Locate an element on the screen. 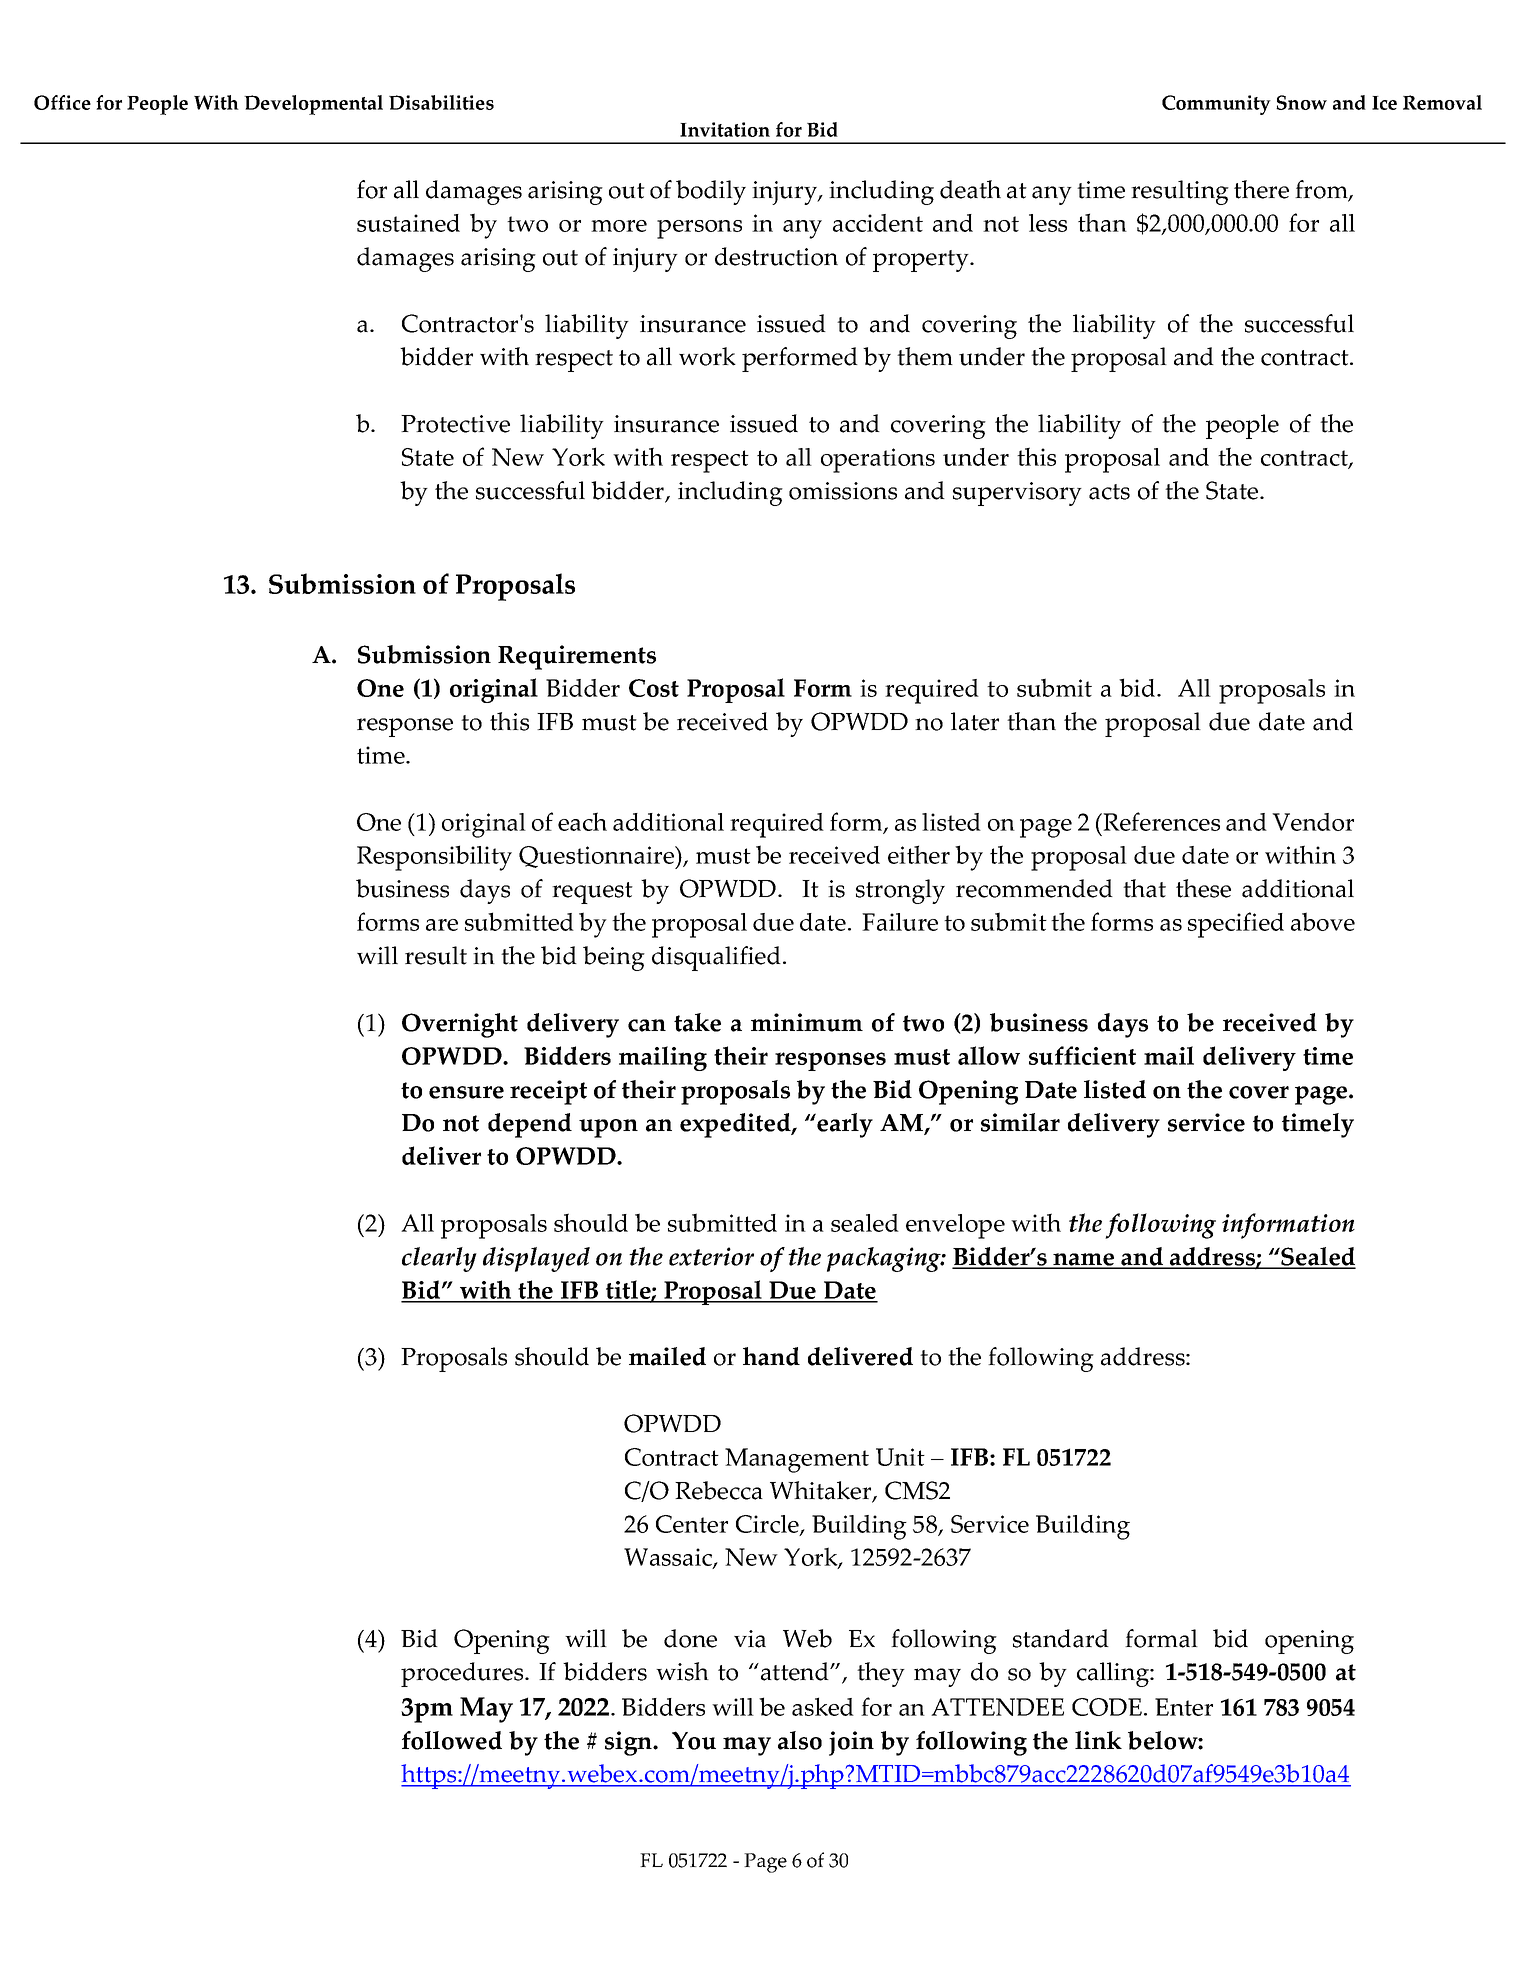 The image size is (1516, 1962). Protective is located at coordinates (455, 424).
